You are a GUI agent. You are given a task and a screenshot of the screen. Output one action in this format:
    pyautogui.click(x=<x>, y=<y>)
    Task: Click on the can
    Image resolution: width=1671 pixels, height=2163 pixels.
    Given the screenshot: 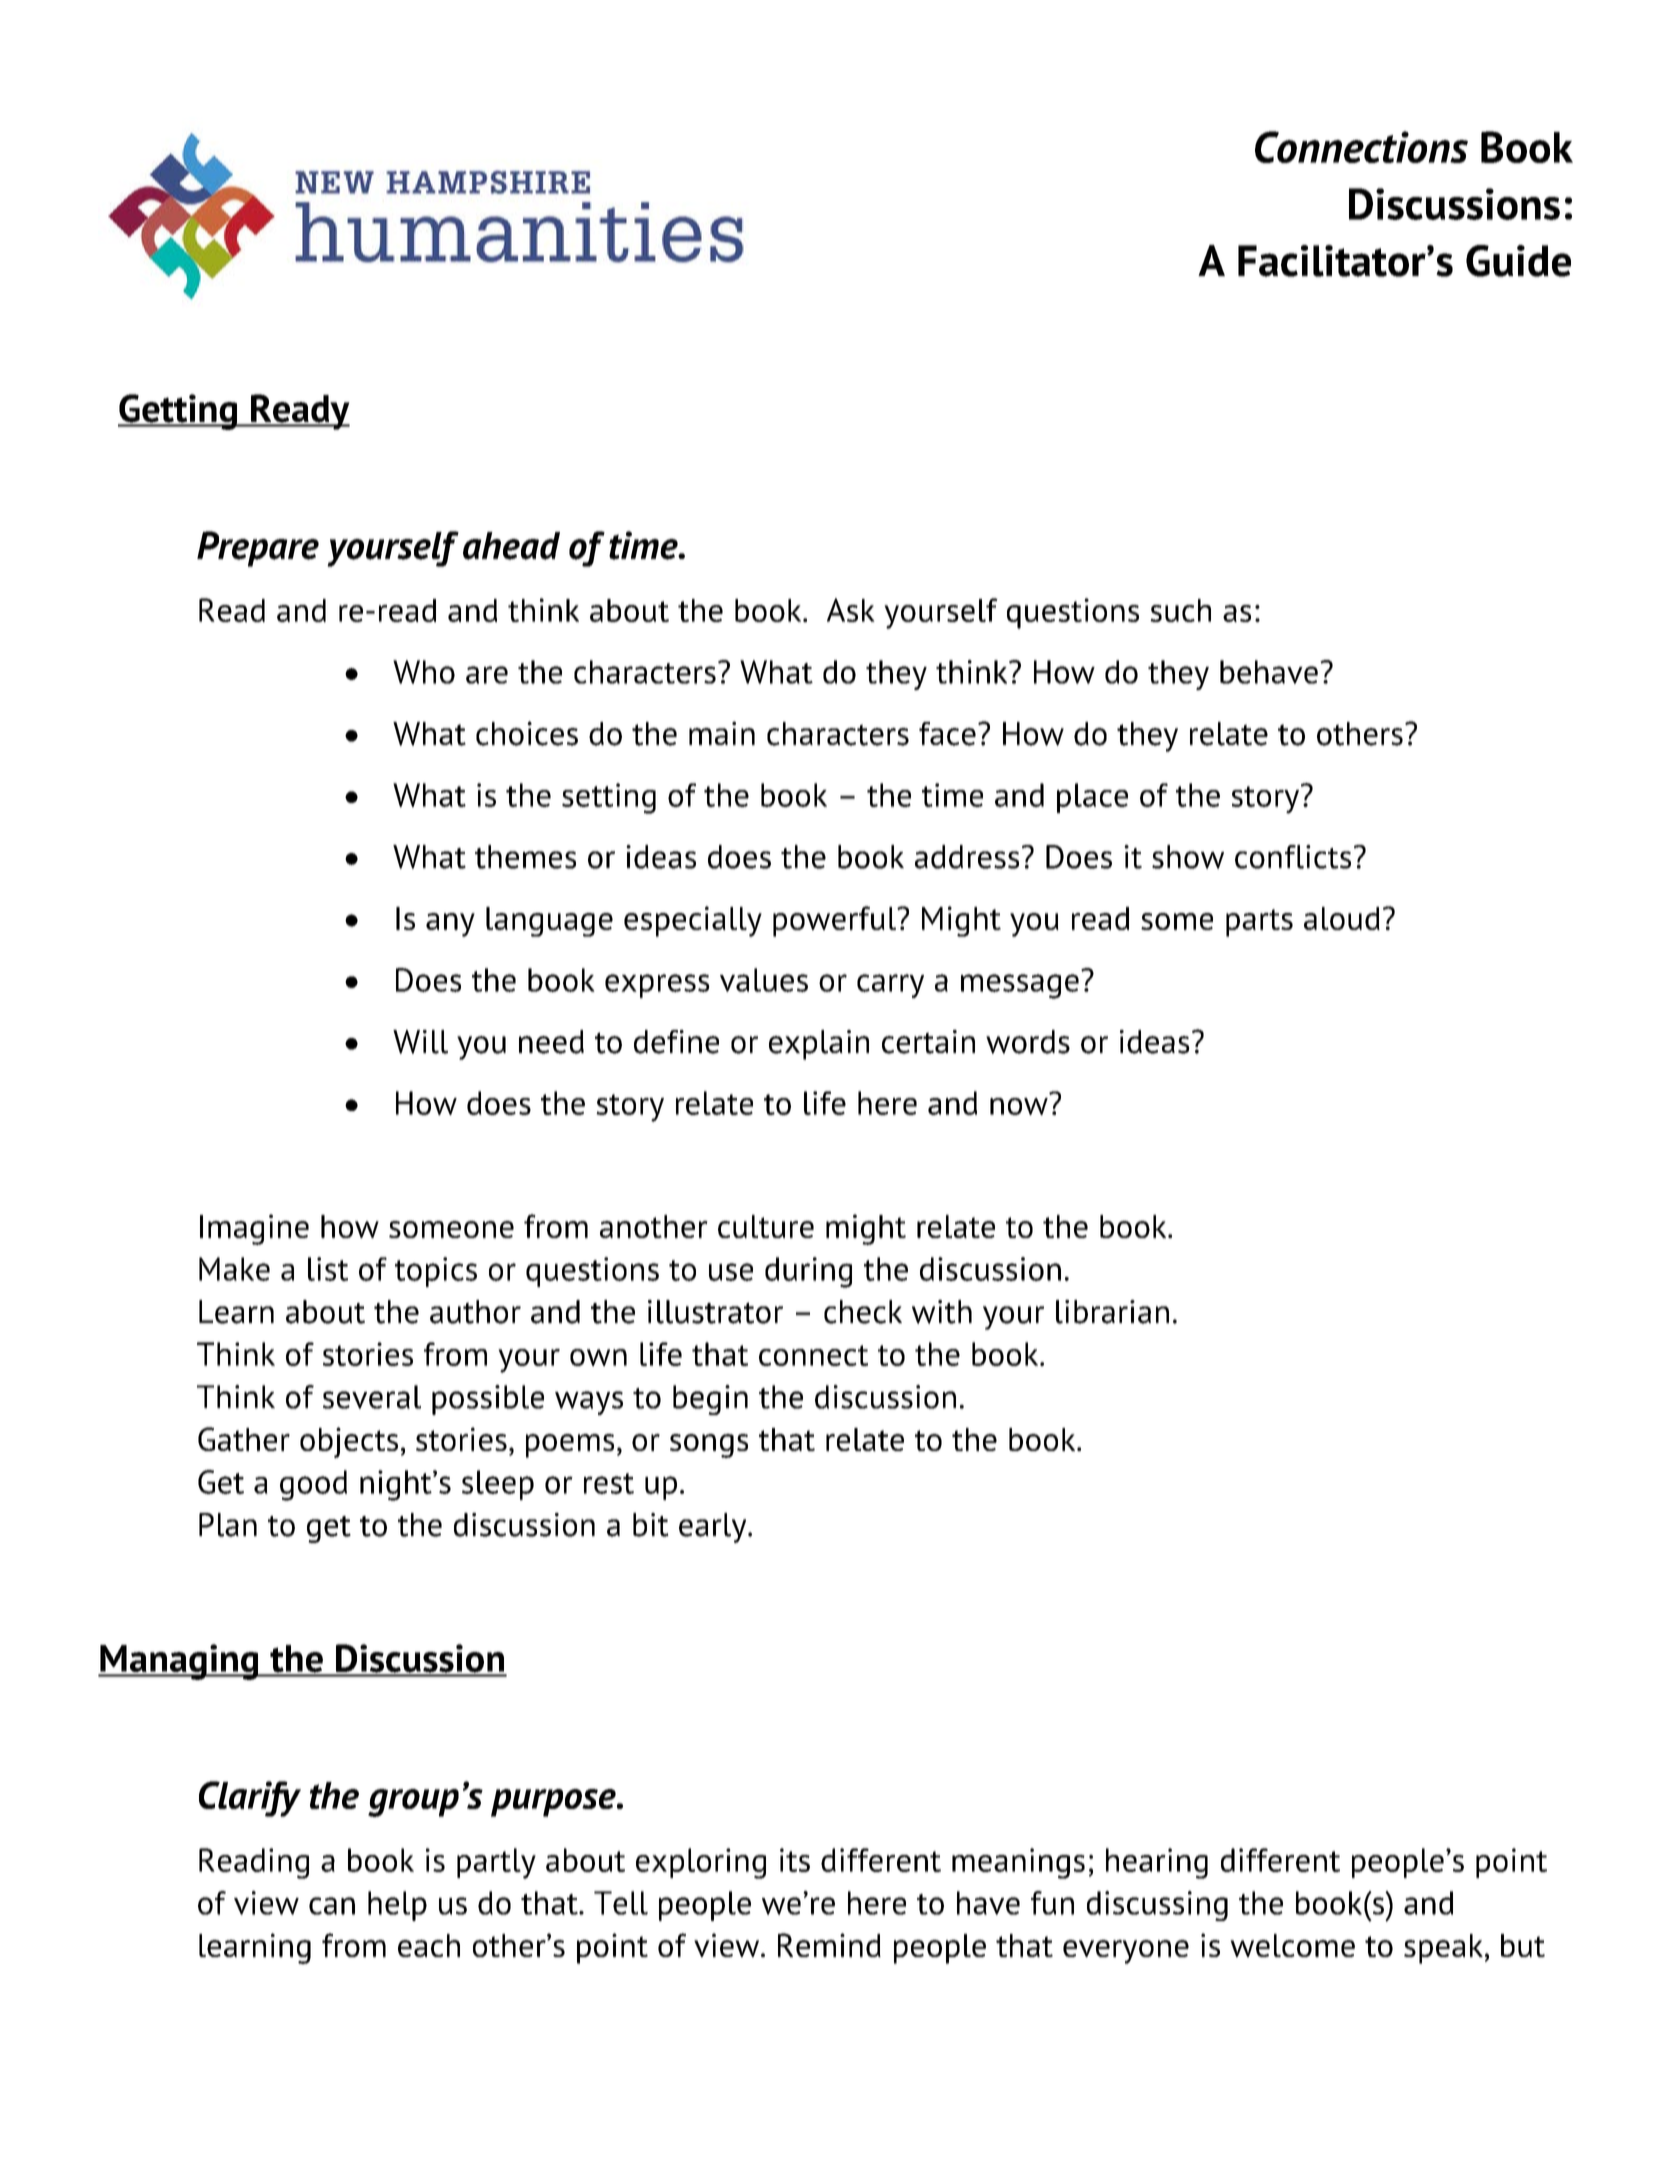 What is the action you would take?
    pyautogui.click(x=332, y=1906)
